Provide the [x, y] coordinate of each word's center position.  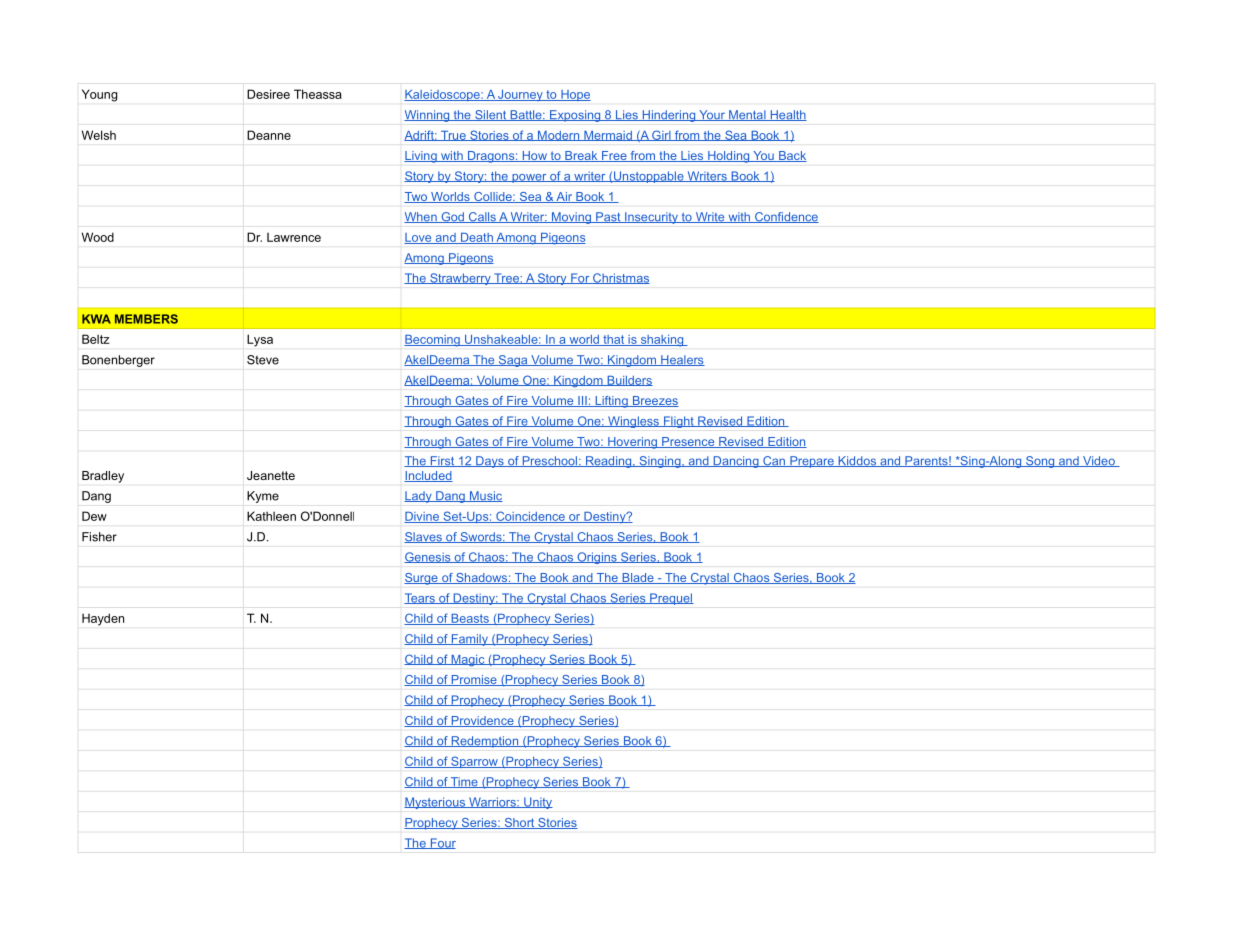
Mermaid [608, 136]
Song [1040, 462]
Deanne [269, 135]
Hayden [103, 619]
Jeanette [271, 475]
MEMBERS [146, 319]
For [580, 278]
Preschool [549, 461]
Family [469, 640]
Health [787, 115]
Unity [537, 803]
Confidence [786, 217]
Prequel [671, 599]
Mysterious [436, 803]
